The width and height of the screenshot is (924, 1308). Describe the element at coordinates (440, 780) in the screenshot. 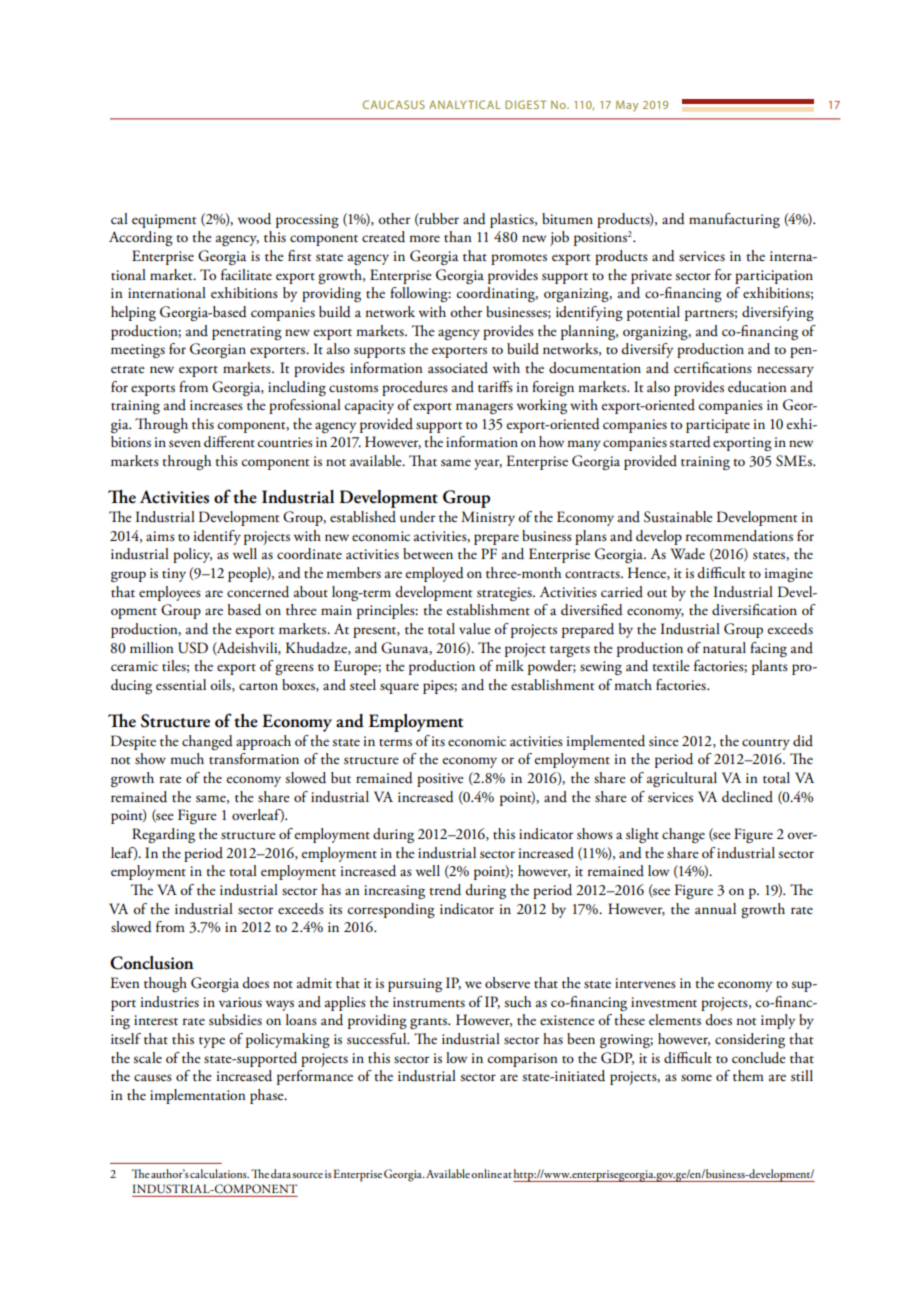

I see `positive` at that location.
